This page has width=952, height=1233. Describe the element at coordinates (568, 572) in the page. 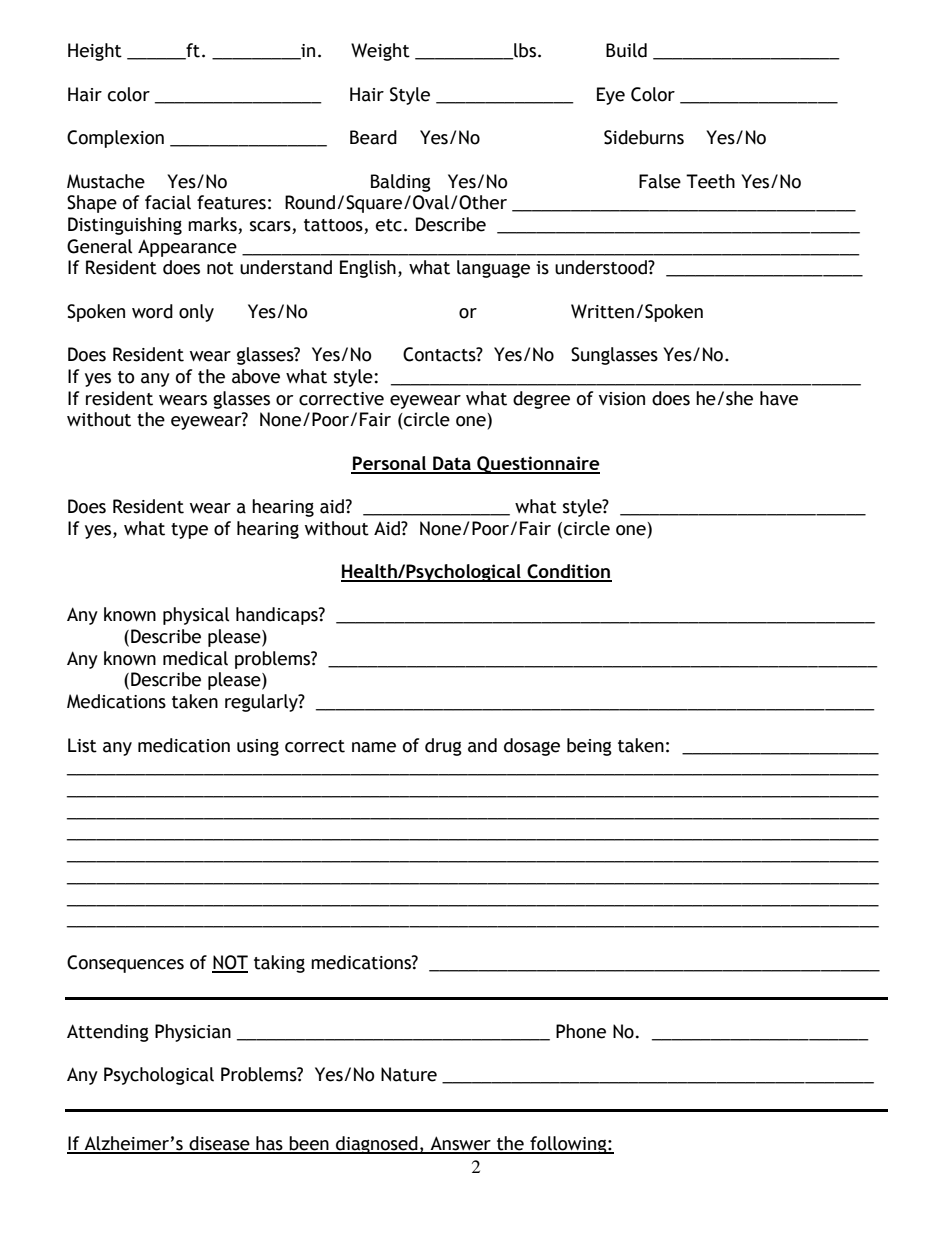

I see `Condition` at that location.
